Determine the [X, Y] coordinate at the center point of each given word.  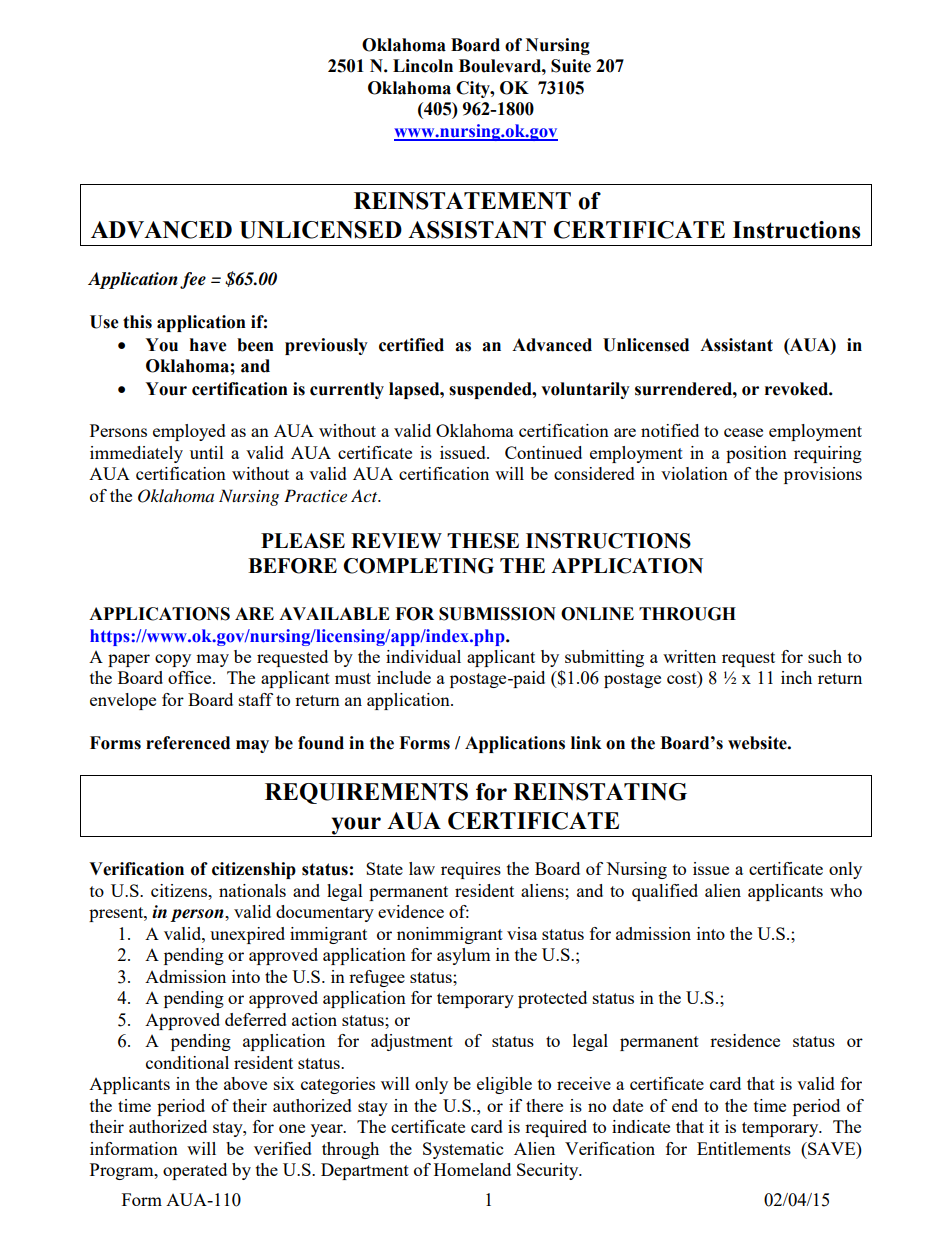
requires [471, 870]
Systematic [463, 1150]
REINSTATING [600, 792]
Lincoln [423, 66]
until [207, 452]
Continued [543, 452]
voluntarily [585, 390]
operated [195, 1171]
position [756, 454]
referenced [188, 743]
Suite [571, 66]
